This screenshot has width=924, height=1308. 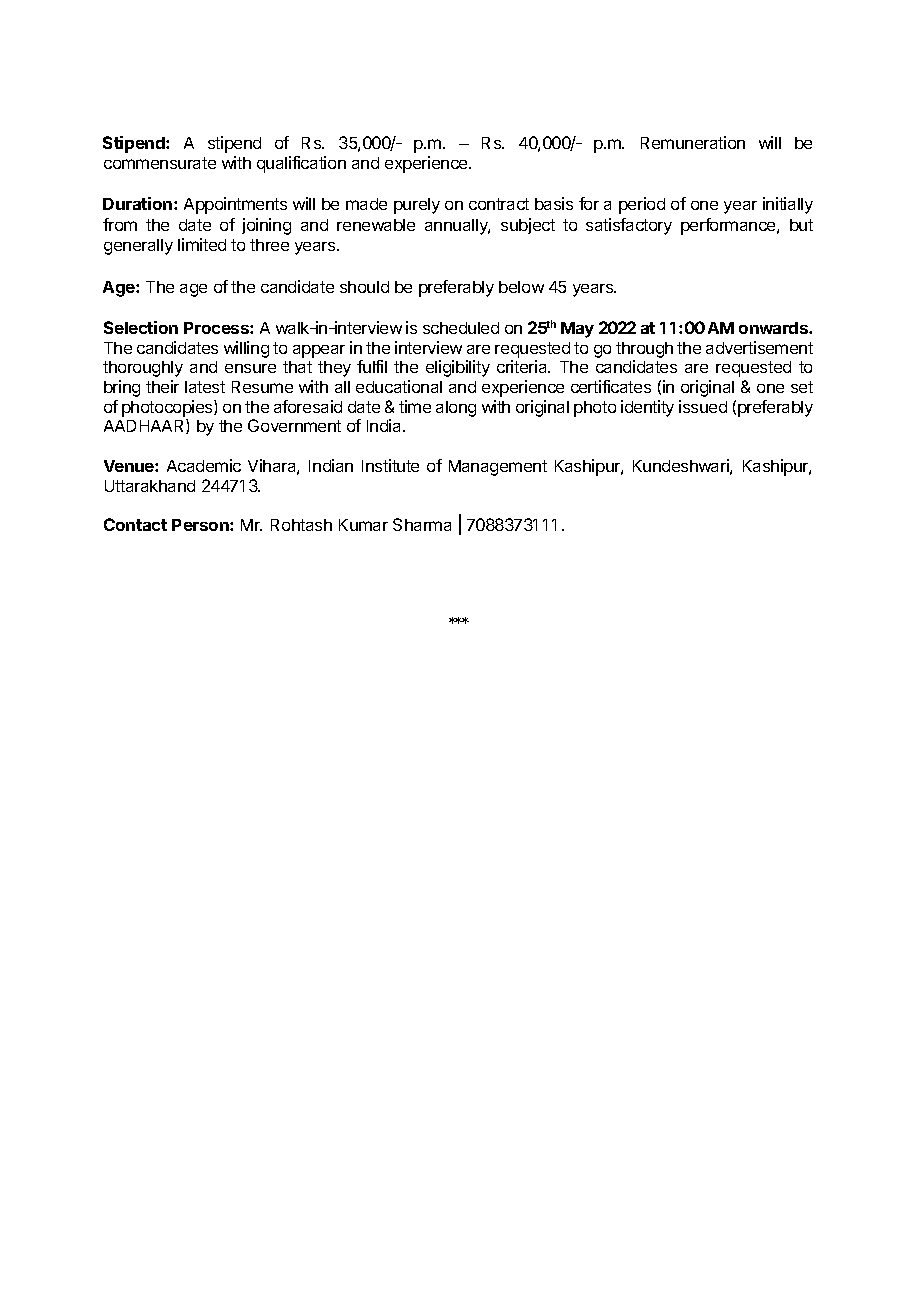 What do you see at coordinates (703, 406) in the screenshot?
I see `issued` at bounding box center [703, 406].
